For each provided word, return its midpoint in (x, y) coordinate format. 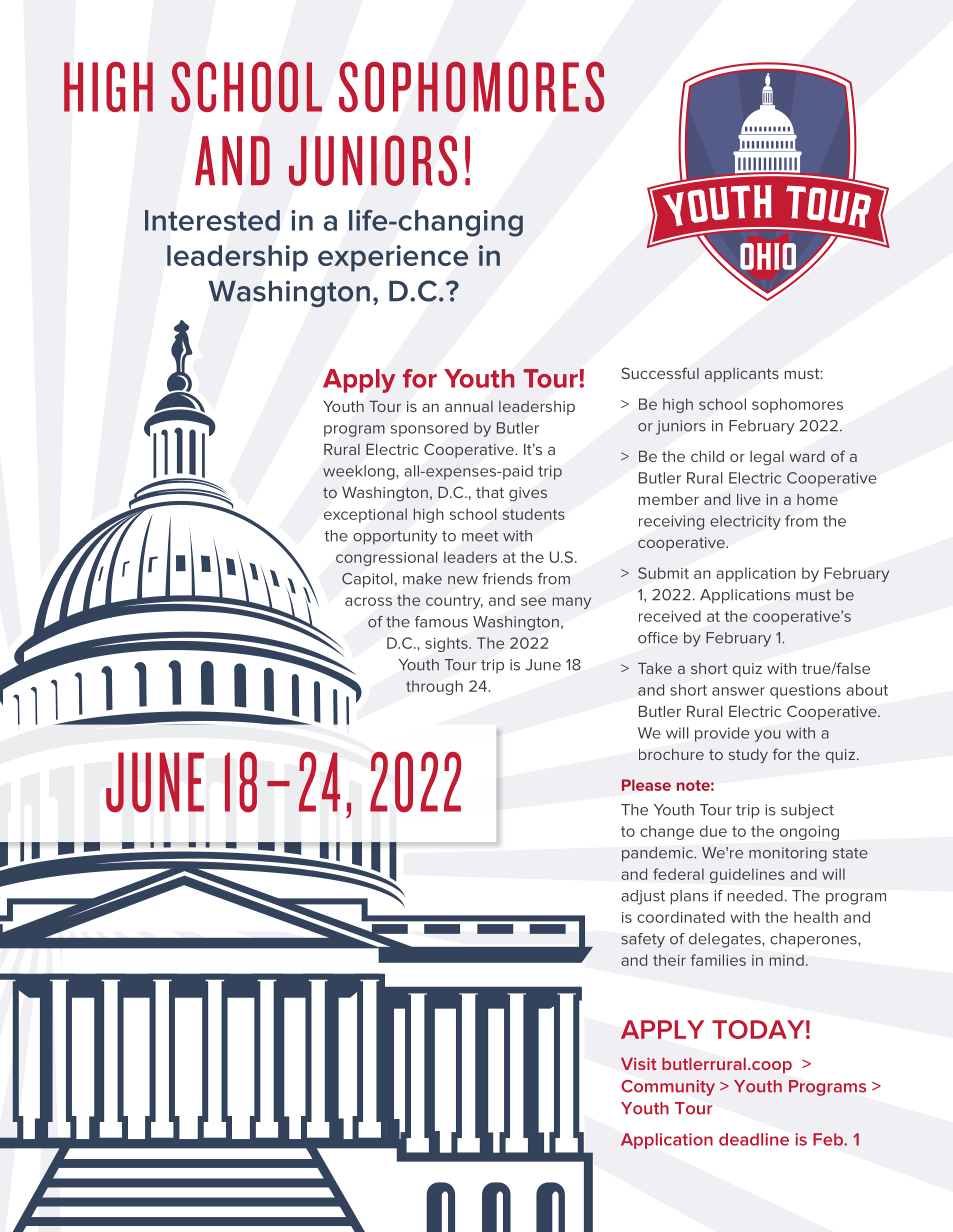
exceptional (365, 515)
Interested (212, 220)
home (817, 499)
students (534, 514)
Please (646, 785)
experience (393, 258)
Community (668, 1088)
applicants (742, 375)
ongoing (809, 833)
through (434, 687)
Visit (639, 1064)
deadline (754, 1139)
